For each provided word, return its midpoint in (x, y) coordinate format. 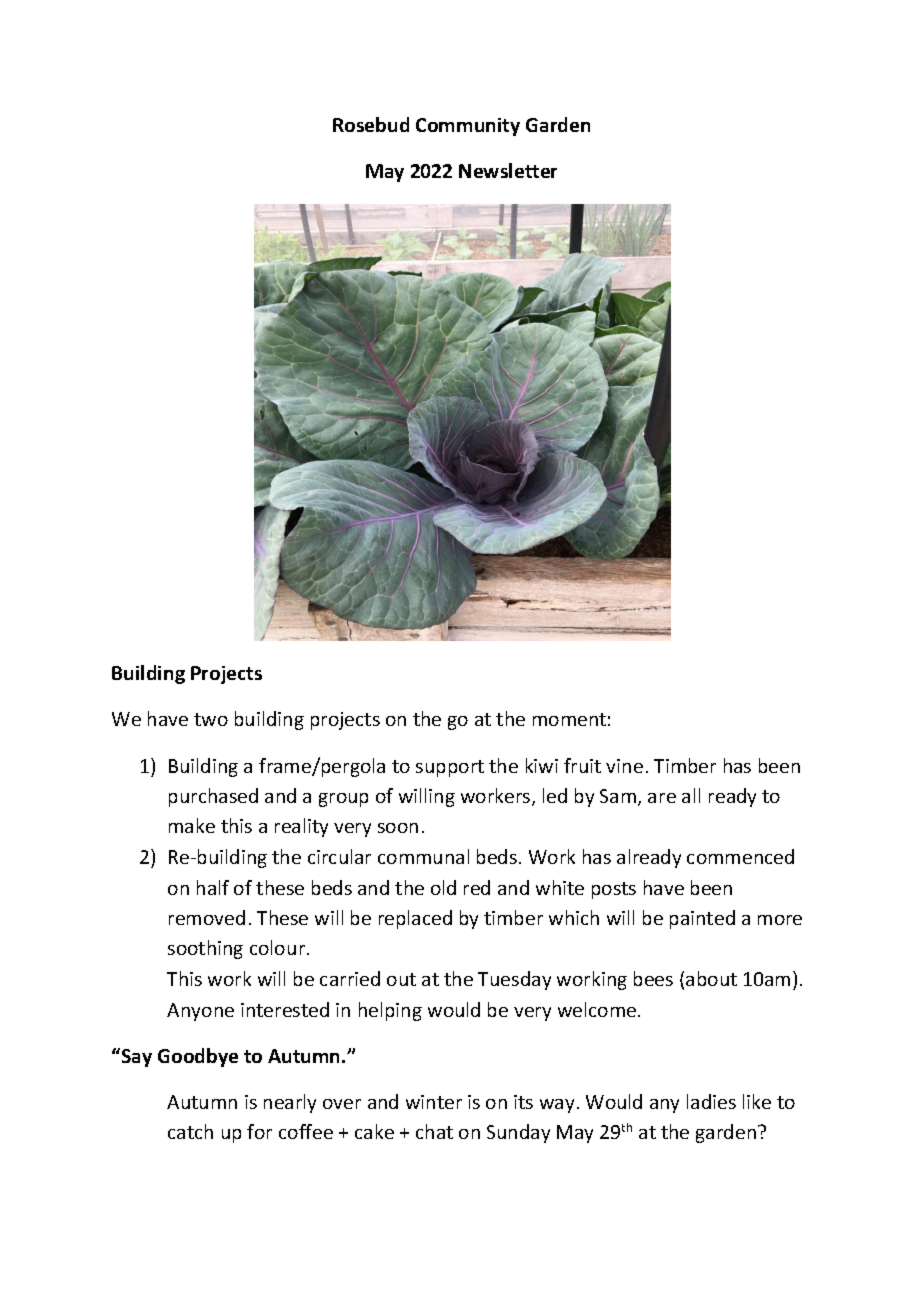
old (443, 887)
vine (624, 766)
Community (468, 127)
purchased (213, 797)
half (213, 887)
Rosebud (371, 124)
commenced (740, 856)
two (211, 719)
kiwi (542, 765)
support (450, 768)
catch (190, 1131)
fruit (582, 765)
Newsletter (508, 170)
